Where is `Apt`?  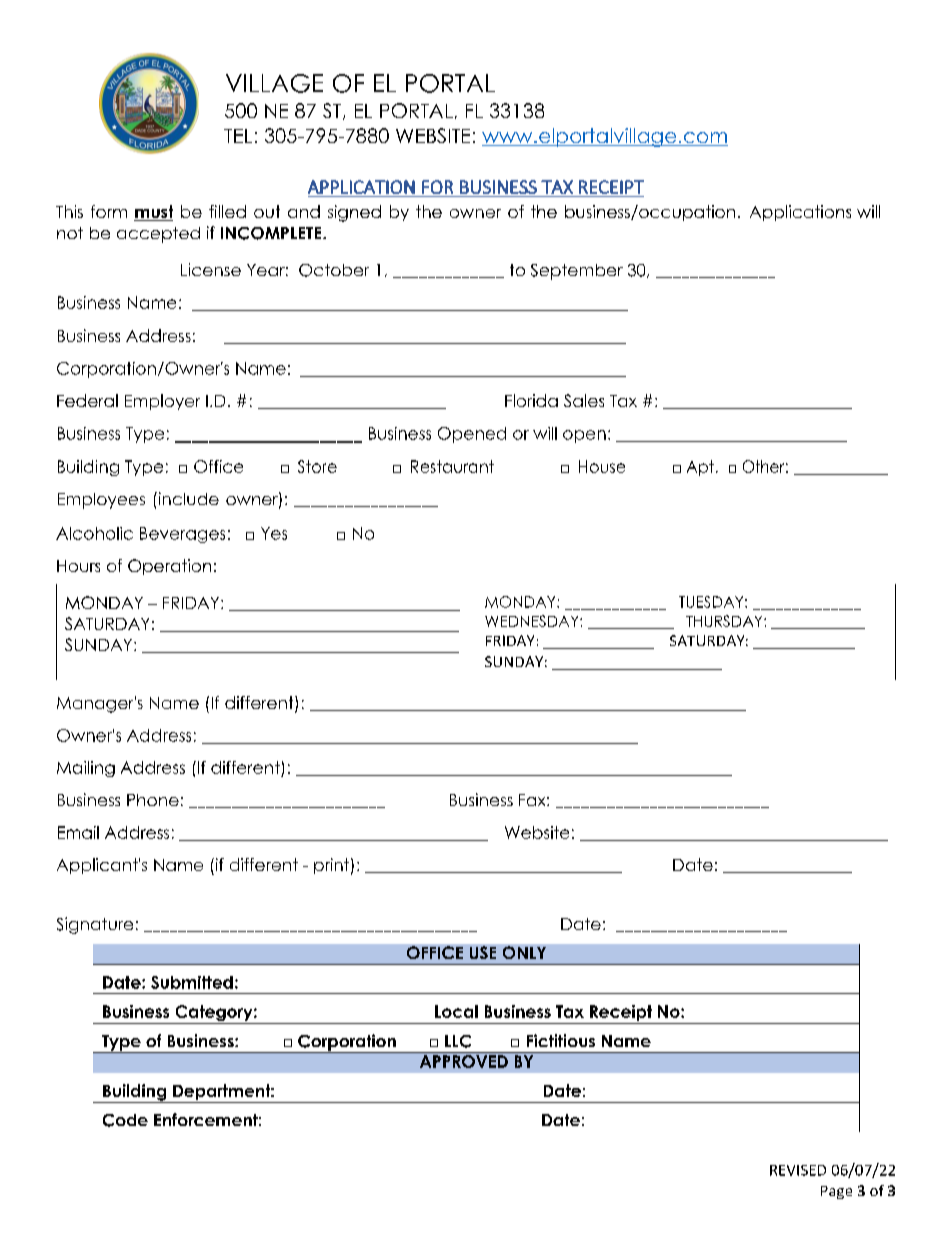 Apt is located at coordinates (700, 468).
